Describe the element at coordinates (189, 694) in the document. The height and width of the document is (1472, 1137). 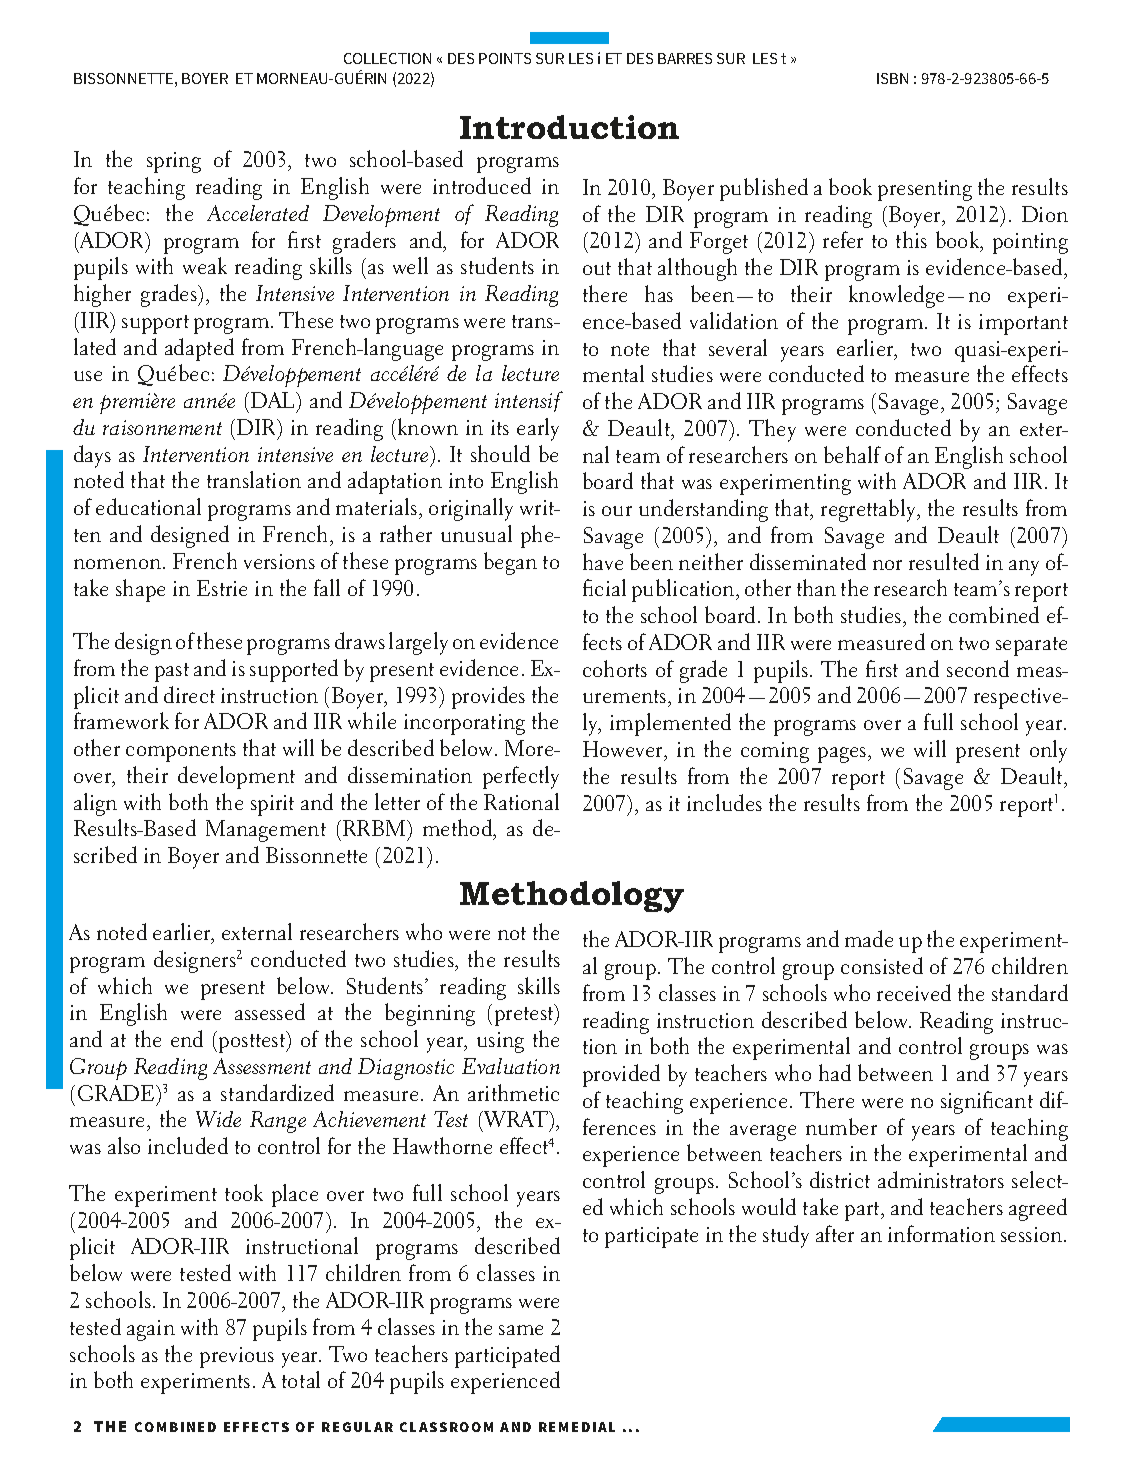
I see `direct` at that location.
